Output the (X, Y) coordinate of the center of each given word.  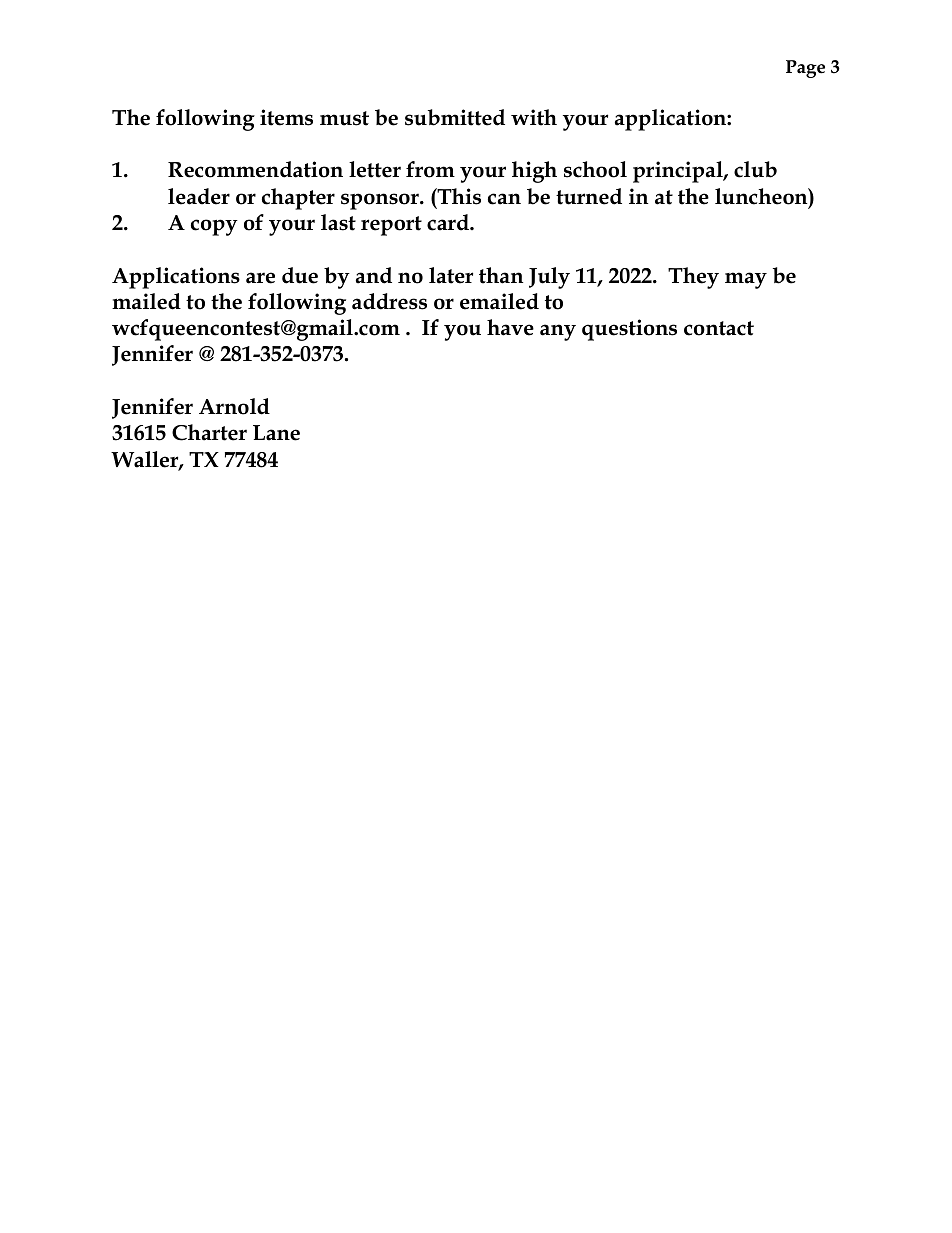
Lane (276, 433)
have (510, 327)
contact (719, 328)
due (300, 275)
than (501, 275)
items (286, 117)
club (755, 169)
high (534, 172)
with (534, 117)
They (693, 278)
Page (805, 69)
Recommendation (255, 169)
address (389, 301)
